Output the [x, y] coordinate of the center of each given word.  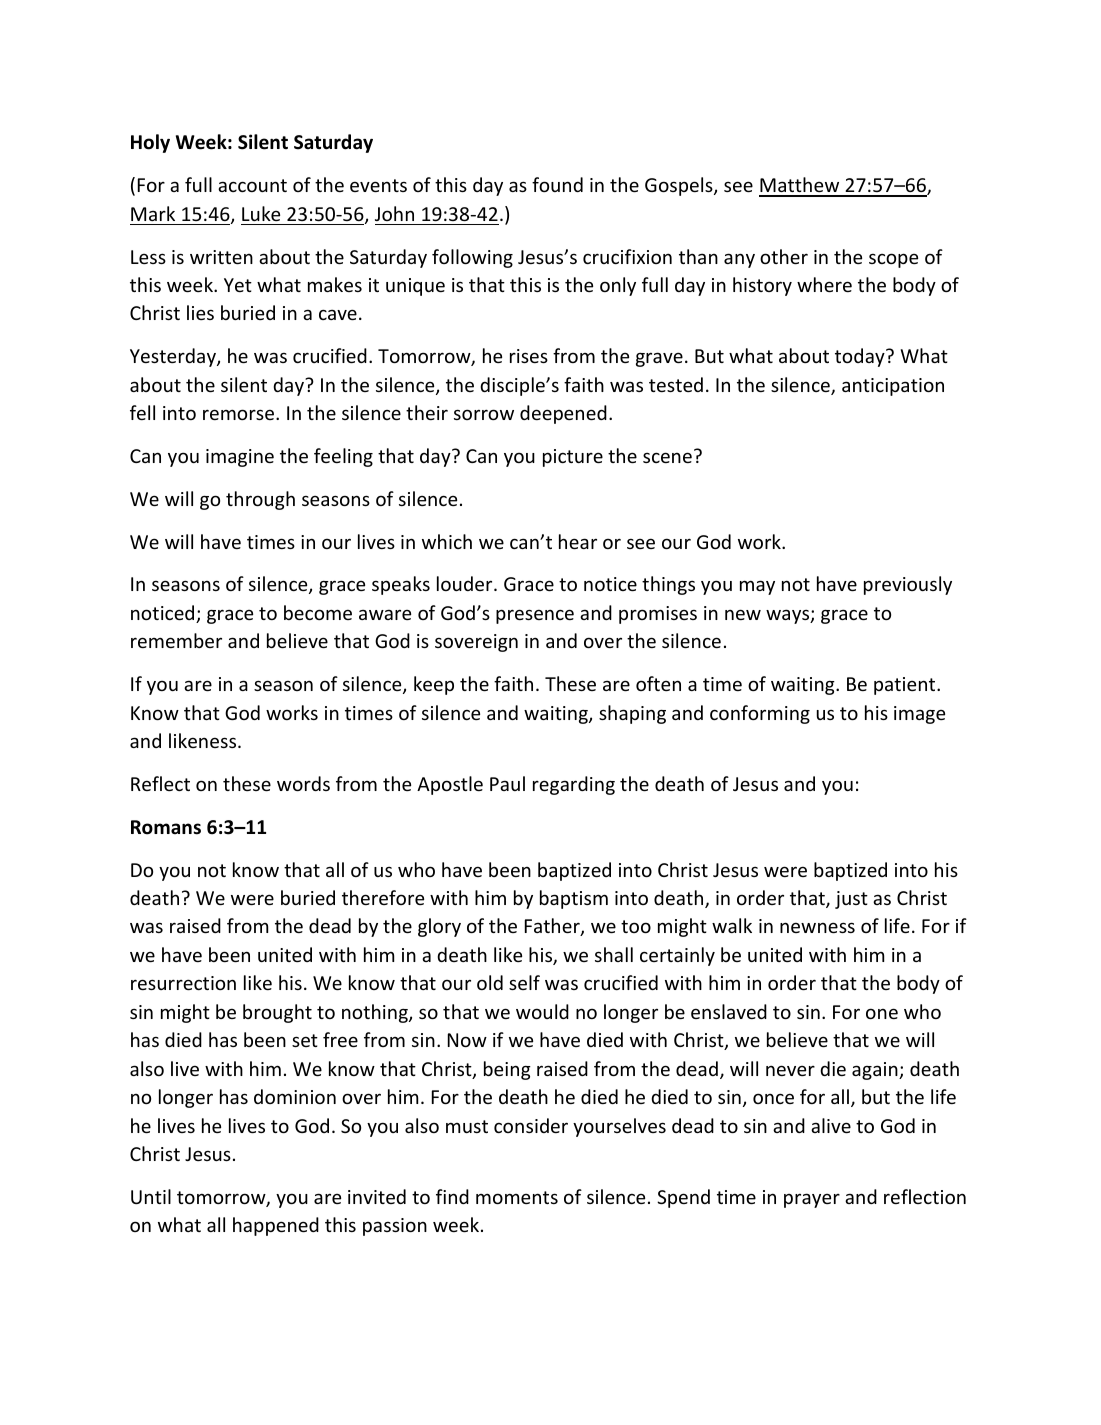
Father [553, 927]
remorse [240, 414]
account [252, 185]
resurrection [183, 983]
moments [517, 1197]
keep [434, 685]
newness [817, 927]
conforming [760, 714]
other [784, 256]
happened [276, 1226]
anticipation [893, 387]
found [557, 184]
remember [176, 640]
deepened [563, 414]
